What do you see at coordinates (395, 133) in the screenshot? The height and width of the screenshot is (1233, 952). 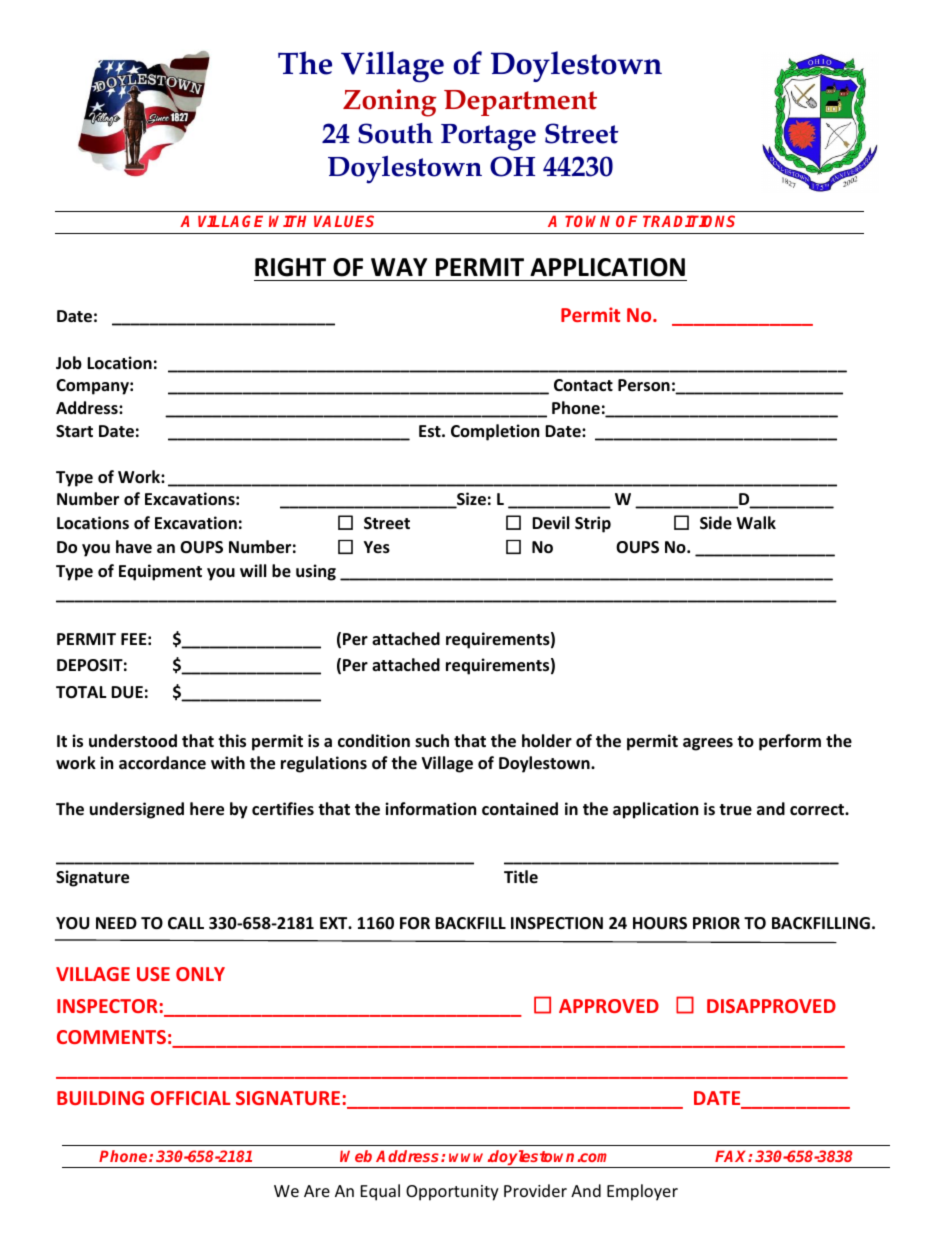 I see `South` at bounding box center [395, 133].
